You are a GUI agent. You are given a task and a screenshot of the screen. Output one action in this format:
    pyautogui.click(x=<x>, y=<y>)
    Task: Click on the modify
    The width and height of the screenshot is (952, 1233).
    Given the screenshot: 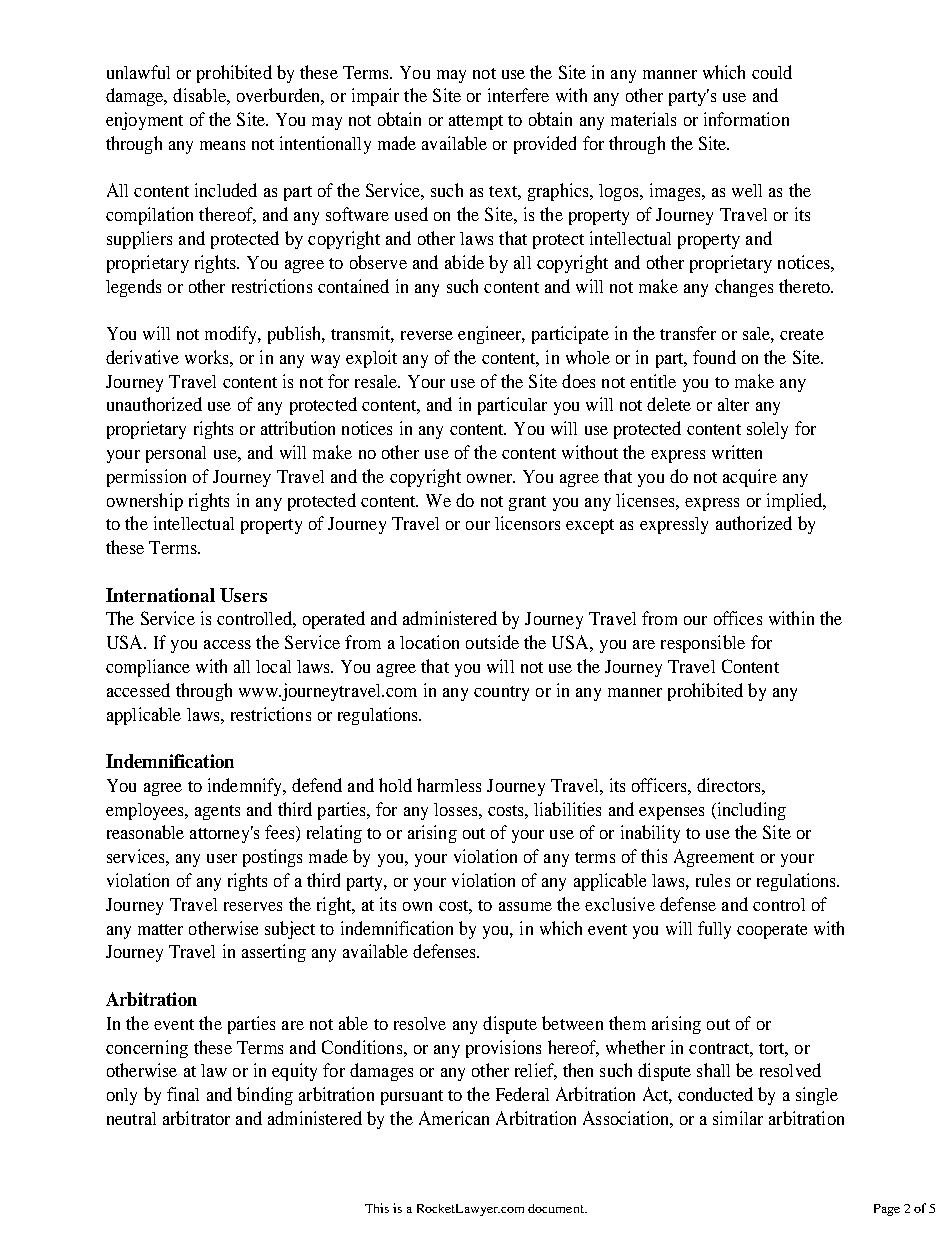 What is the action you would take?
    pyautogui.click(x=232, y=335)
